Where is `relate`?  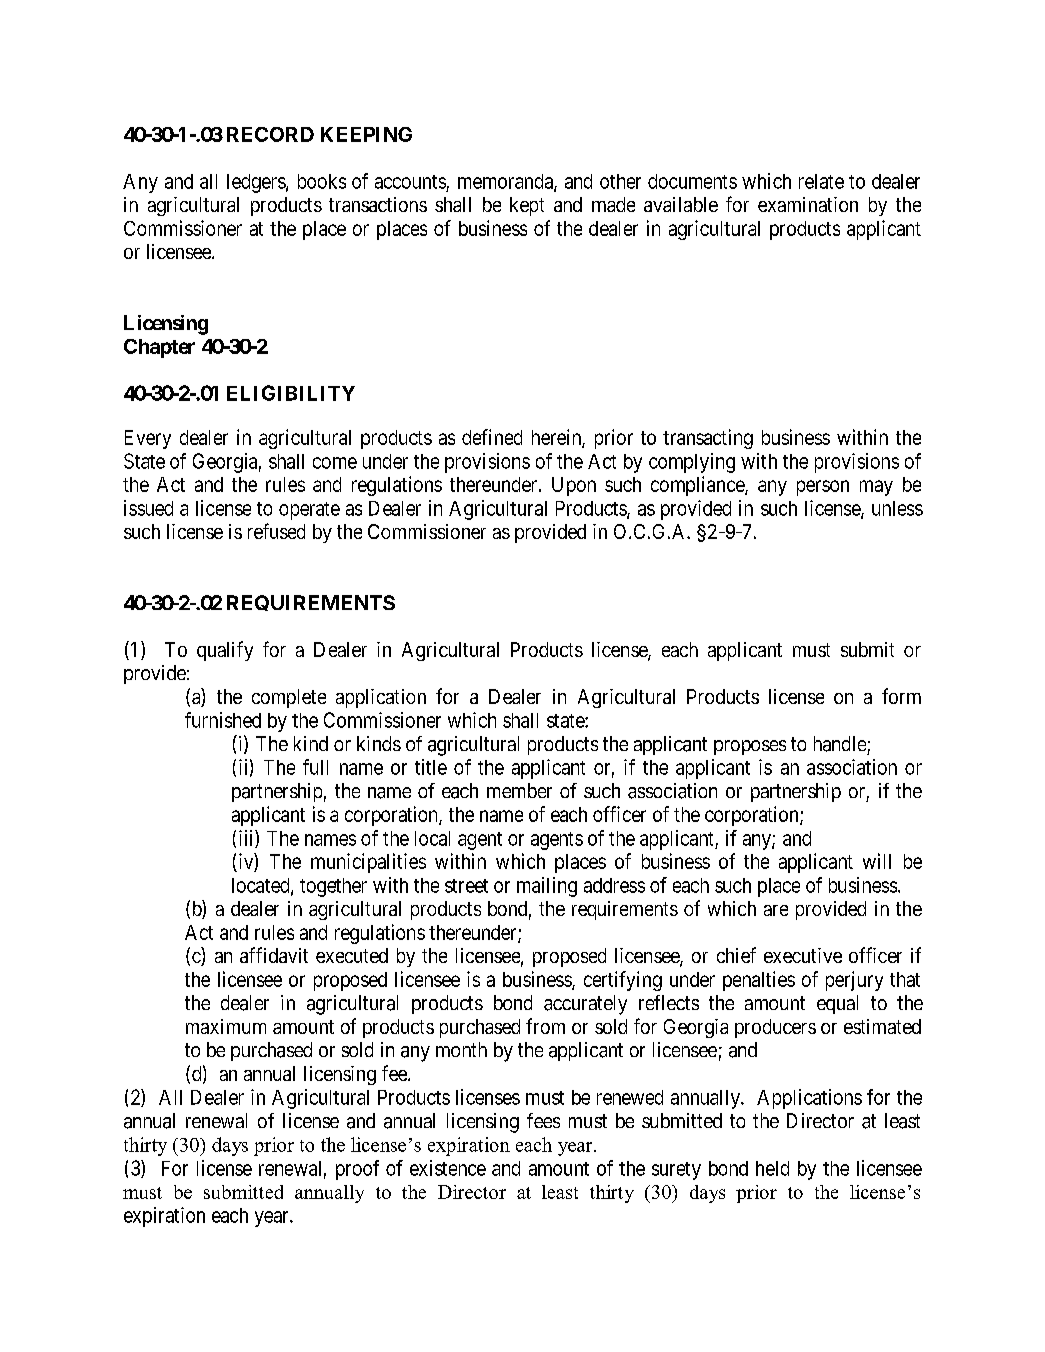
relate is located at coordinates (821, 181).
